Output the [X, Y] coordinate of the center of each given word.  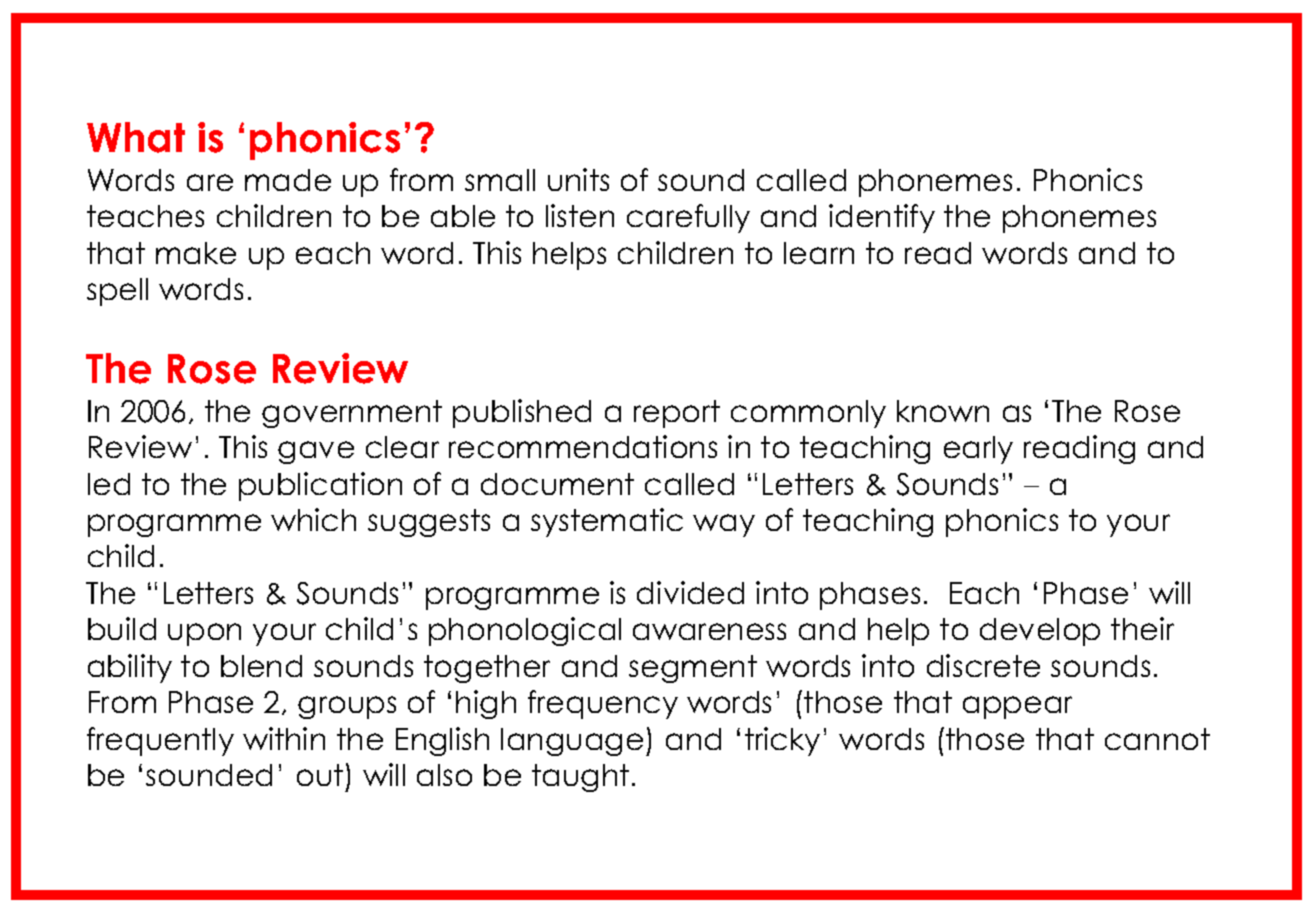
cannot [1157, 739]
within [284, 738]
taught [580, 778]
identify [882, 218]
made [288, 180]
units [578, 179]
